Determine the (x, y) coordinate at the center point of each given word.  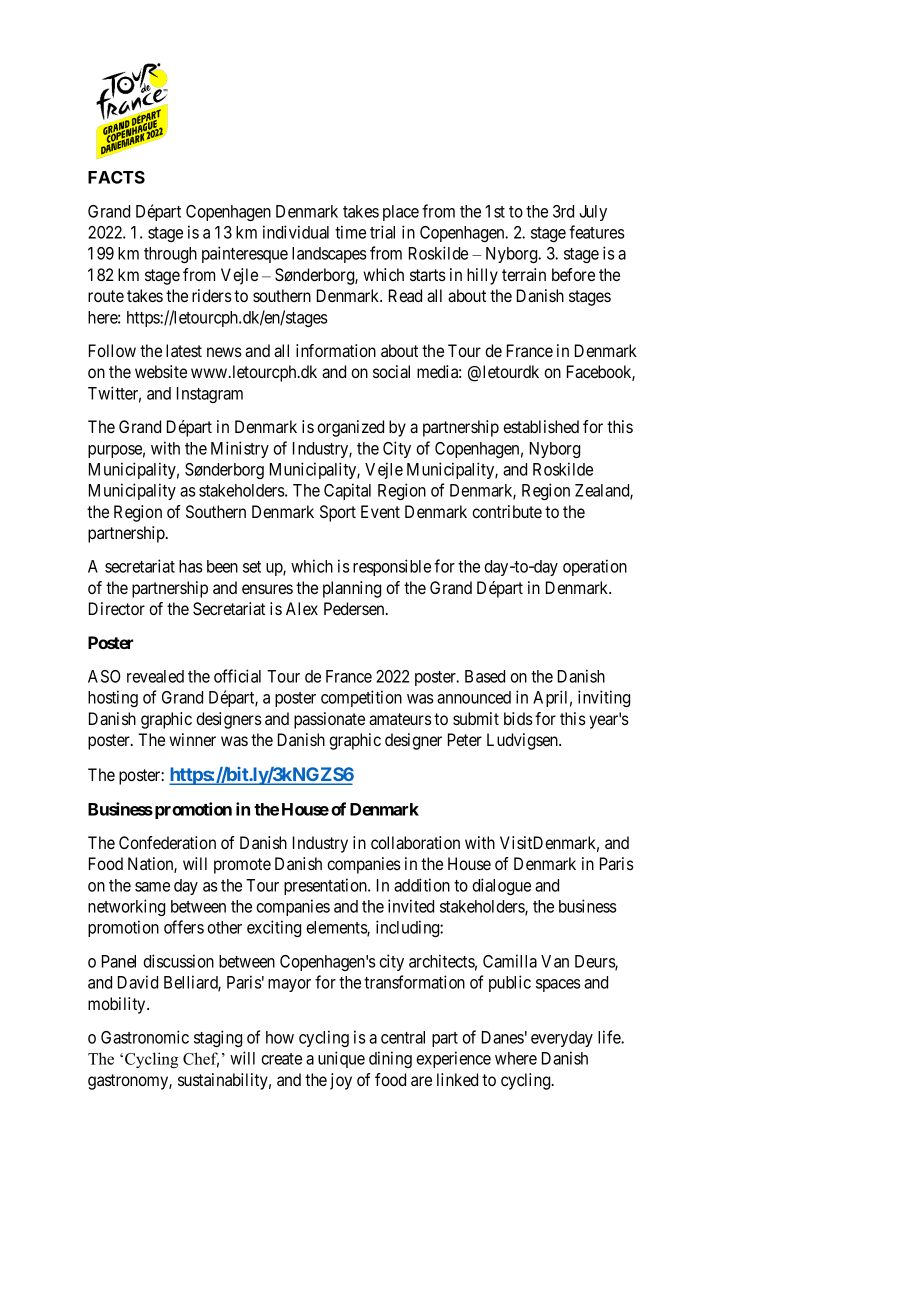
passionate (329, 720)
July (593, 213)
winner (192, 739)
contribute (507, 511)
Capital (347, 491)
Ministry (240, 449)
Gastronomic (145, 1037)
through (170, 255)
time (350, 232)
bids (518, 718)
